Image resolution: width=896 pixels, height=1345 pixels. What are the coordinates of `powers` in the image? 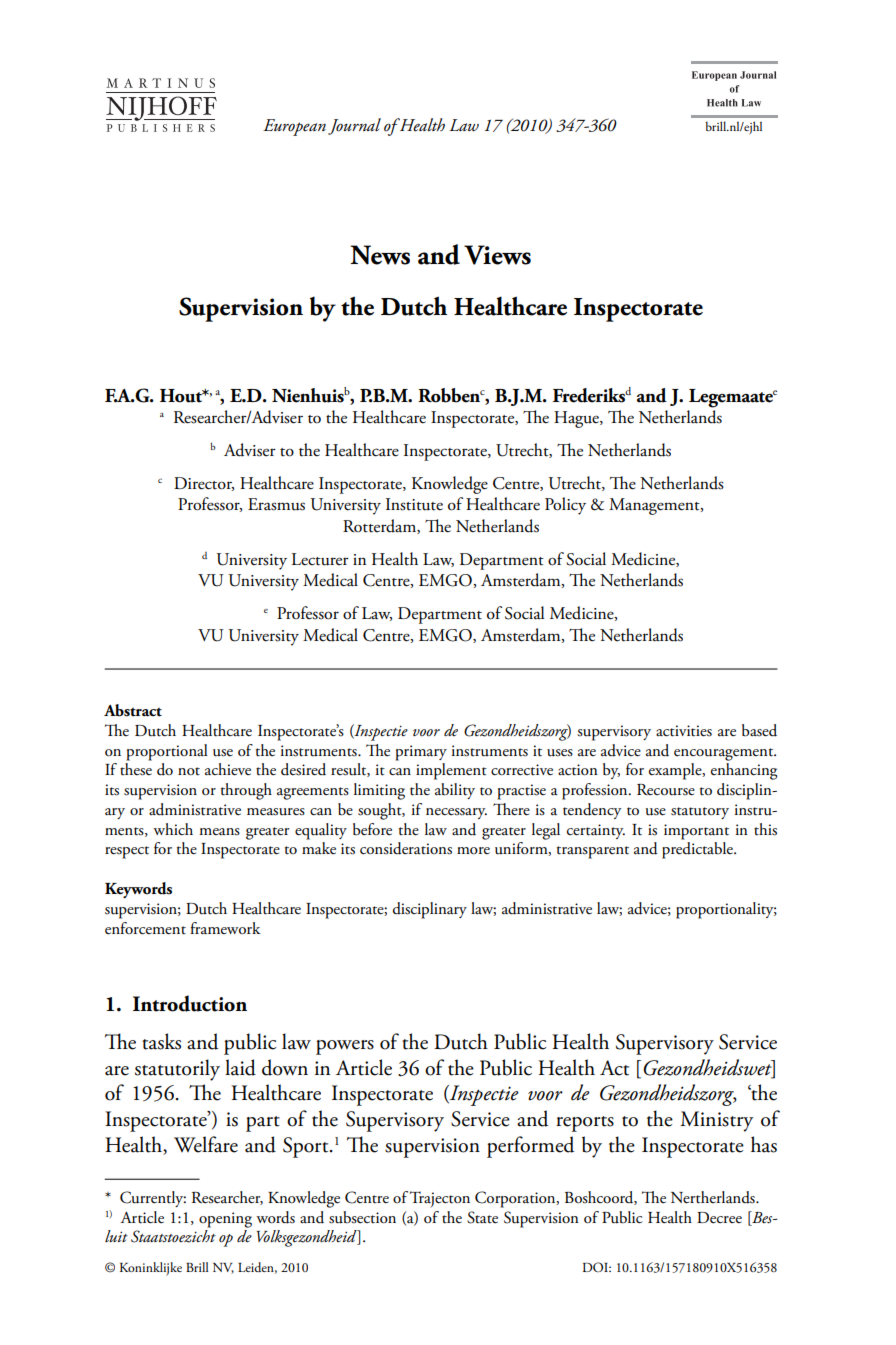 It's located at (345, 1047).
